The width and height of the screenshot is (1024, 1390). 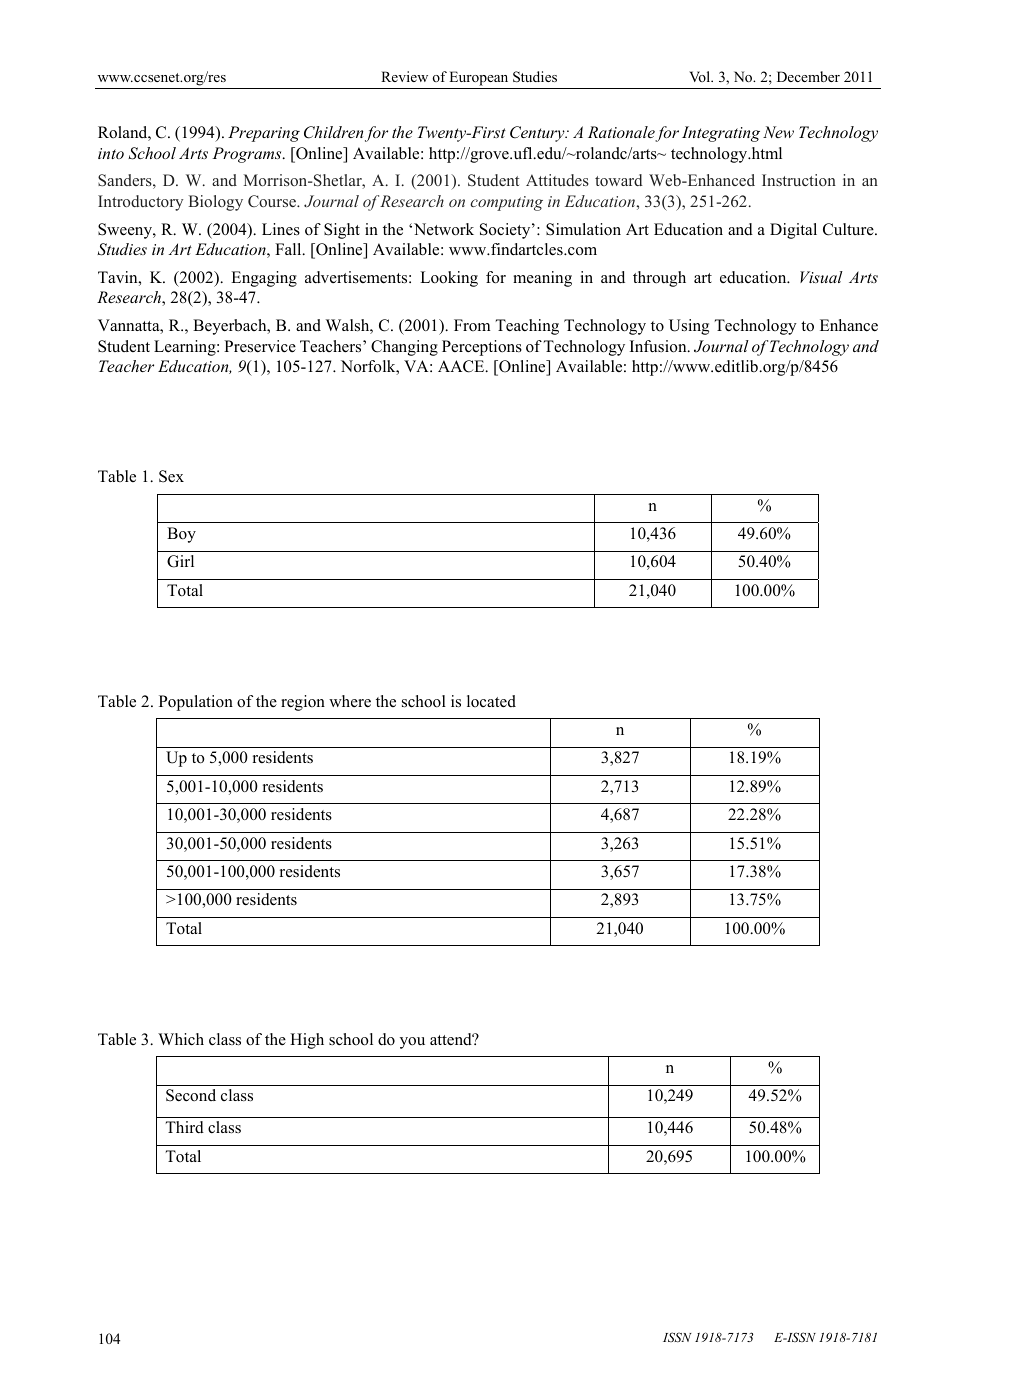 What do you see at coordinates (821, 277) in the screenshot?
I see `Visual` at bounding box center [821, 277].
